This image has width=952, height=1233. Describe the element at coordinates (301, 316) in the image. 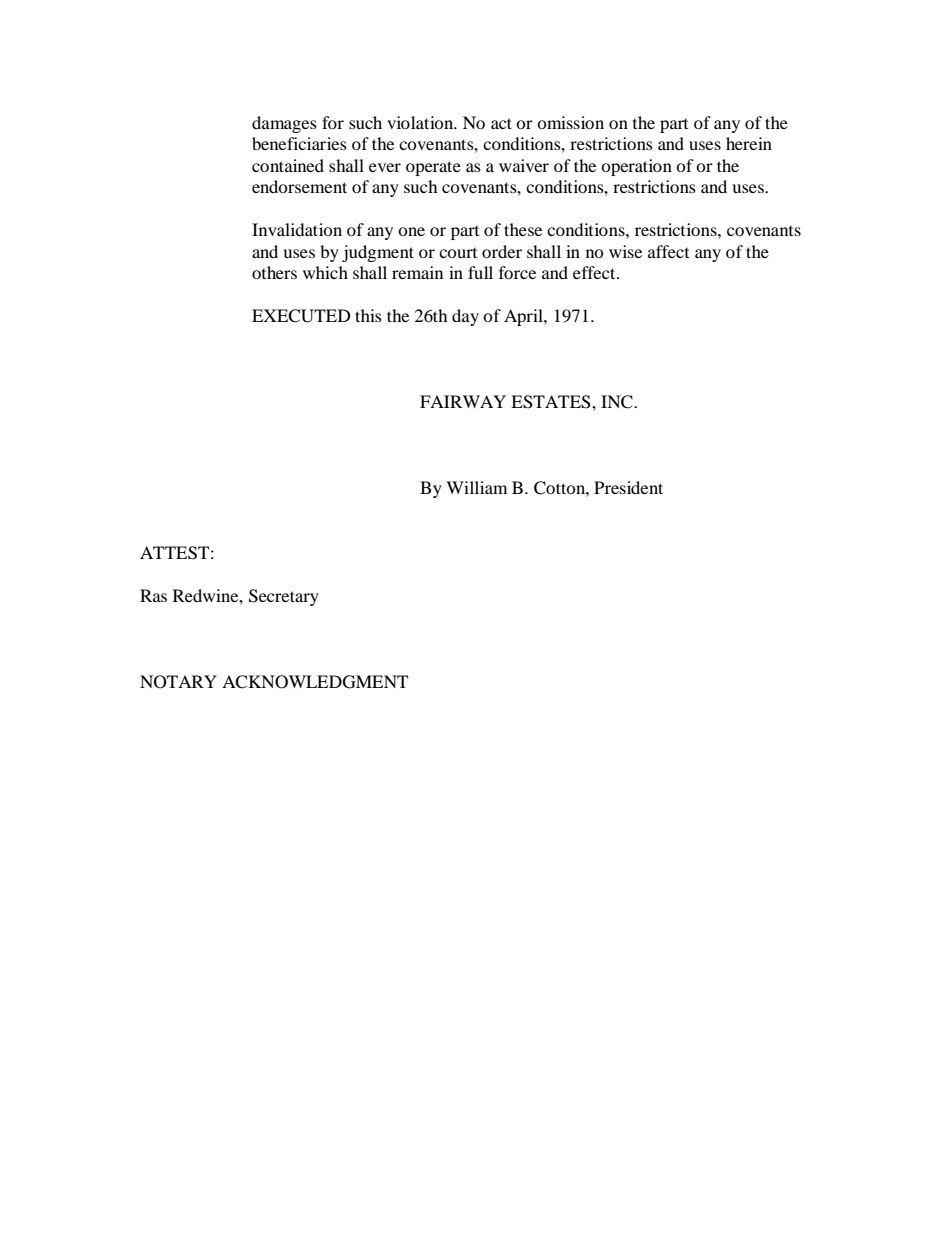

I see `EXECUTED` at that location.
